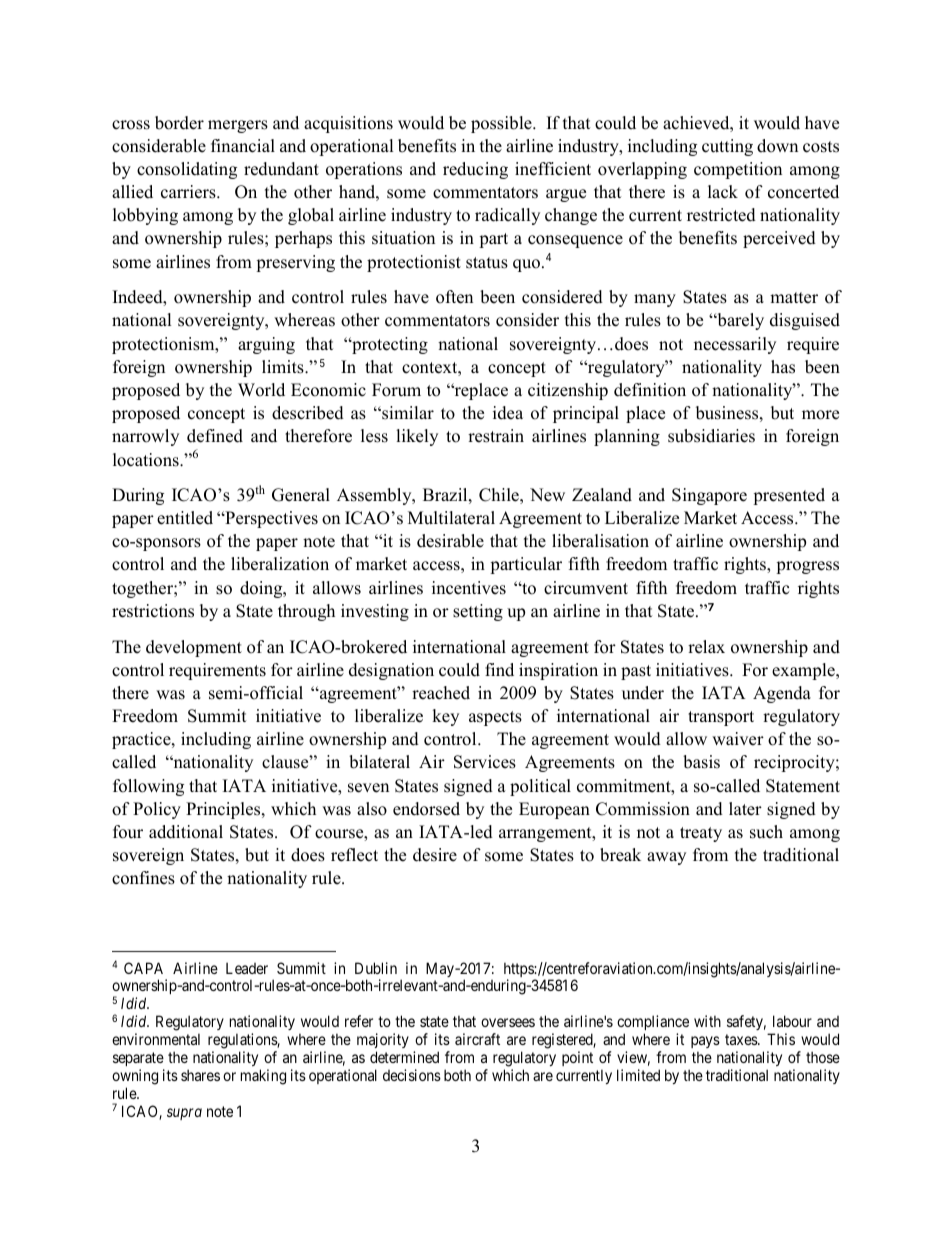 The height and width of the screenshot is (1233, 952). What do you see at coordinates (243, 146) in the screenshot?
I see `financial` at bounding box center [243, 146].
